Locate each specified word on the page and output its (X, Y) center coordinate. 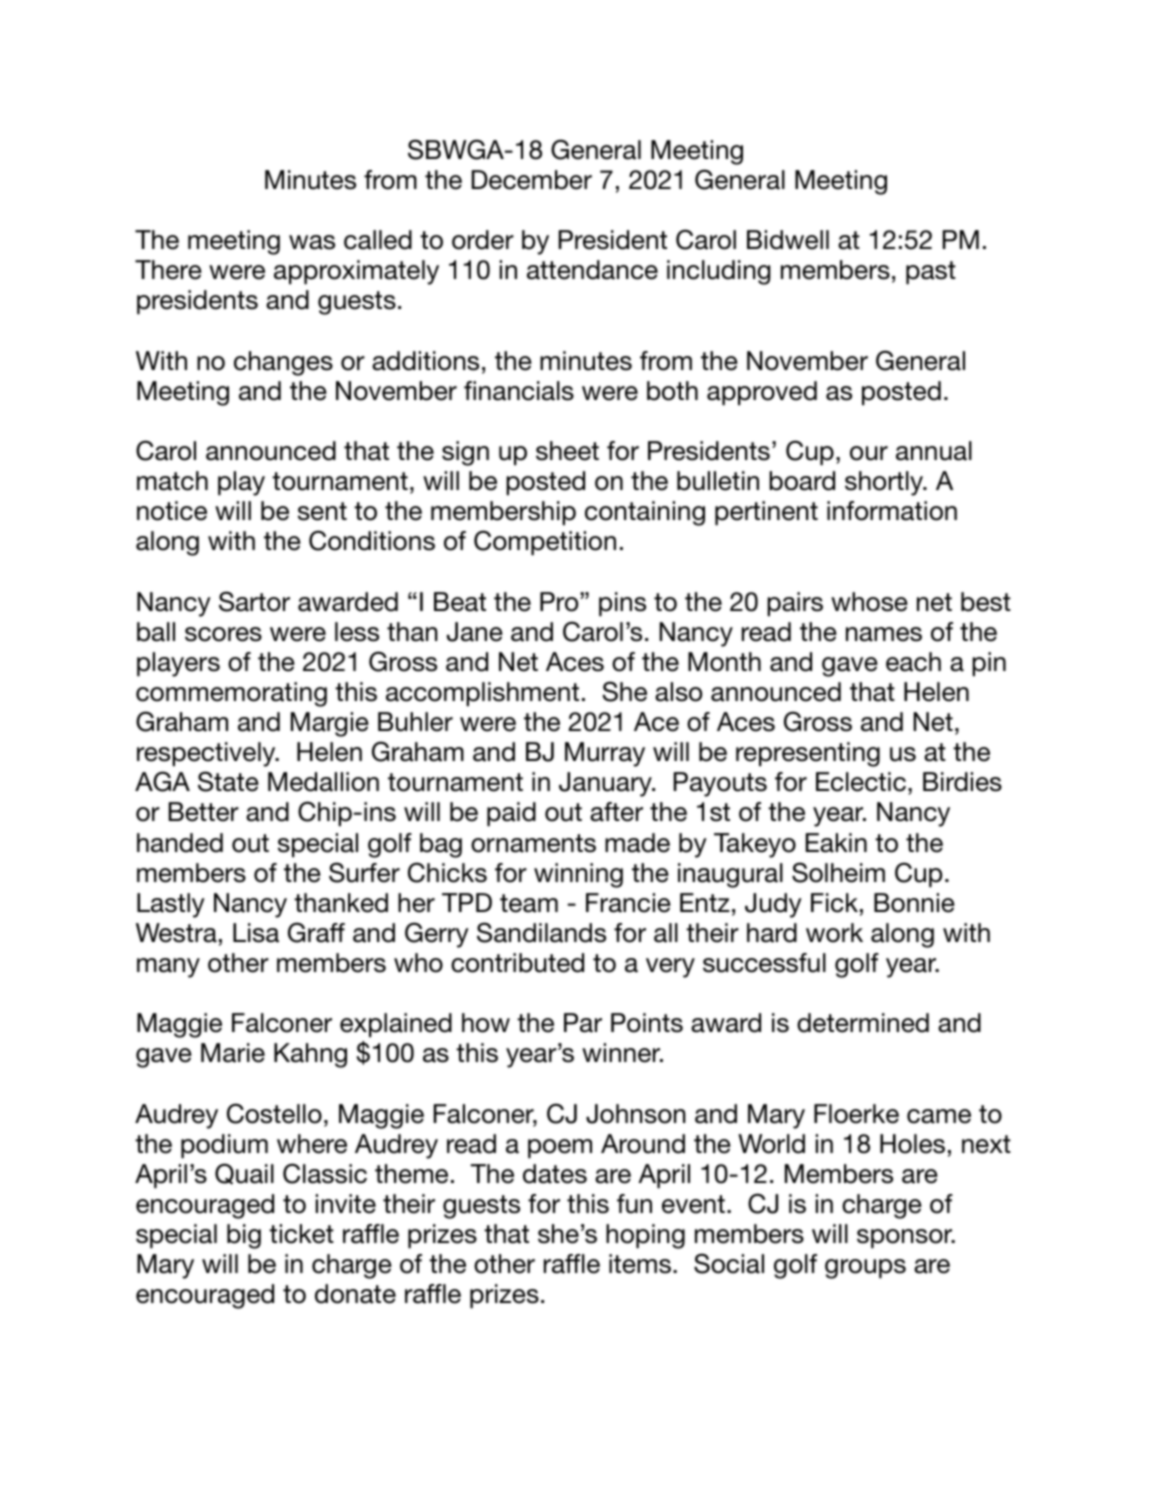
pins (622, 604)
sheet (567, 451)
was (312, 242)
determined (863, 1023)
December (532, 180)
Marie (233, 1053)
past (931, 272)
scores (223, 634)
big (244, 1236)
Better (204, 812)
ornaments (533, 843)
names (884, 634)
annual (934, 451)
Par (583, 1023)
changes (283, 363)
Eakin (836, 843)
